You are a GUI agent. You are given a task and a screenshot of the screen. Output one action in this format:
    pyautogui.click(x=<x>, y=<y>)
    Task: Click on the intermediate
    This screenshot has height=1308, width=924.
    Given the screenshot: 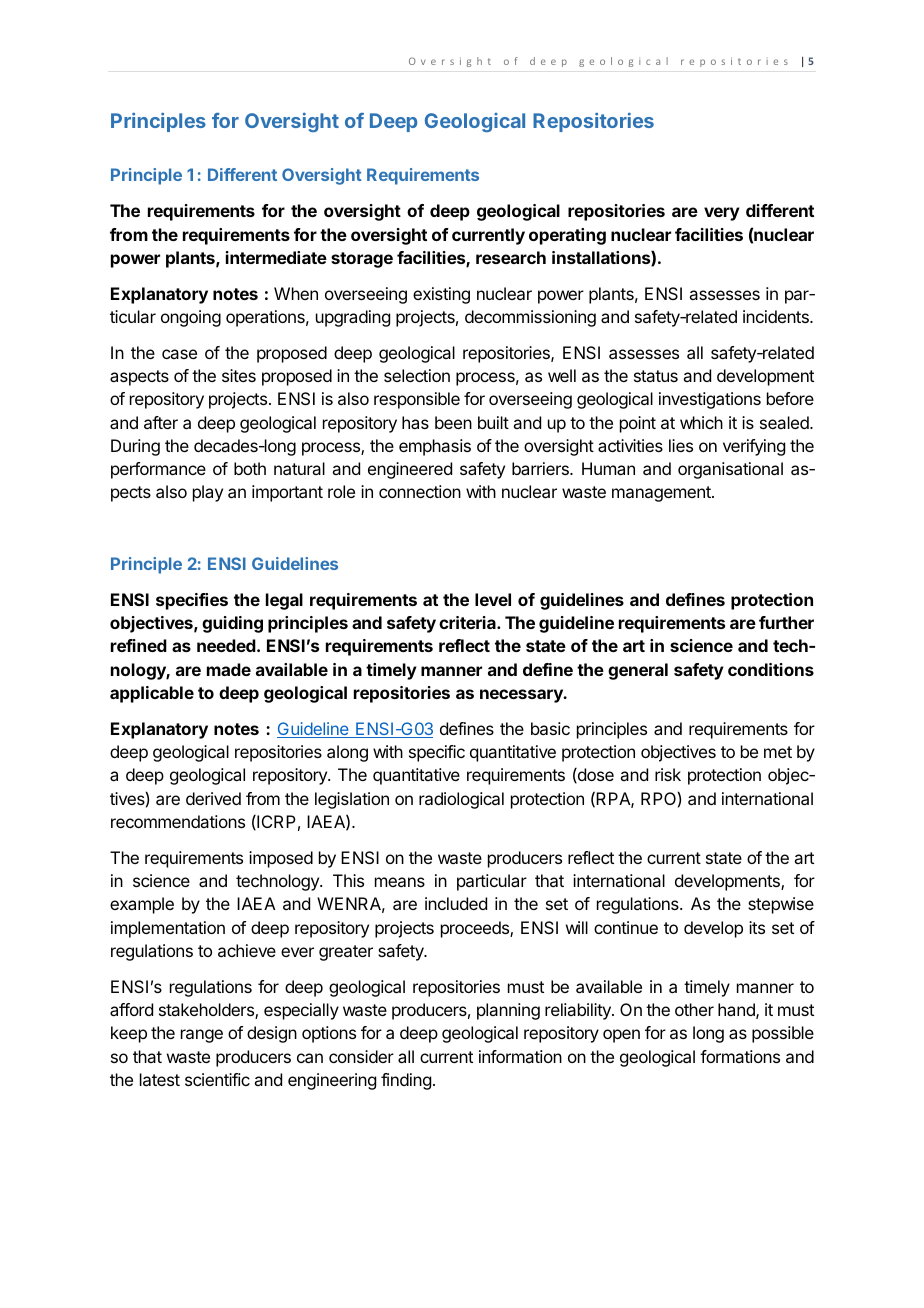 What is the action you would take?
    pyautogui.click(x=276, y=257)
